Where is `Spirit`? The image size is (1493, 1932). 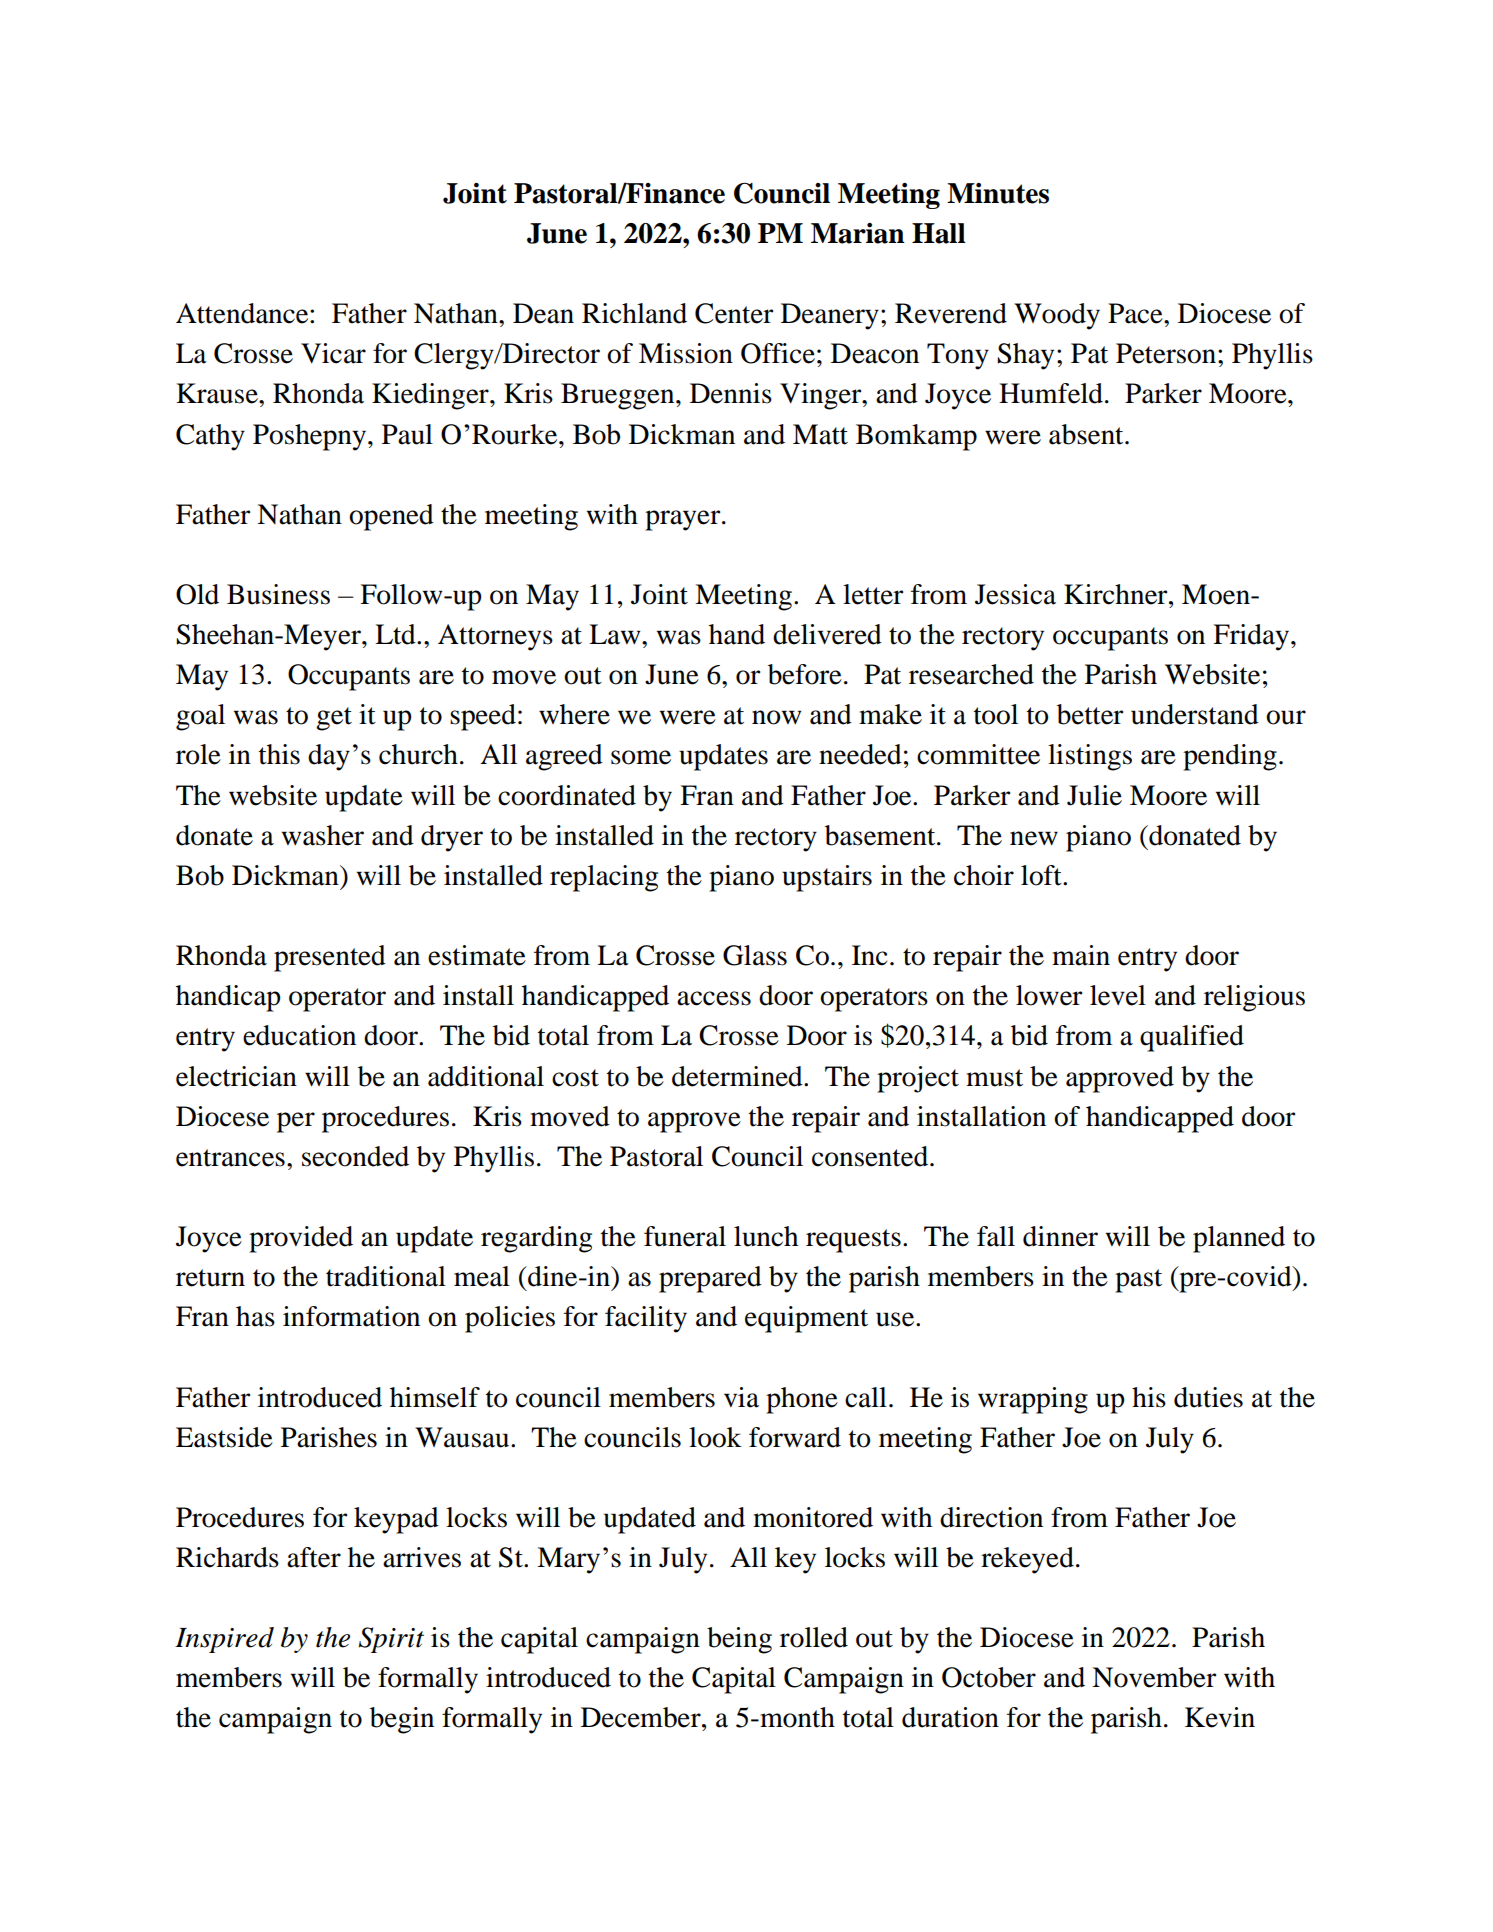
Spirit is located at coordinates (391, 1640).
